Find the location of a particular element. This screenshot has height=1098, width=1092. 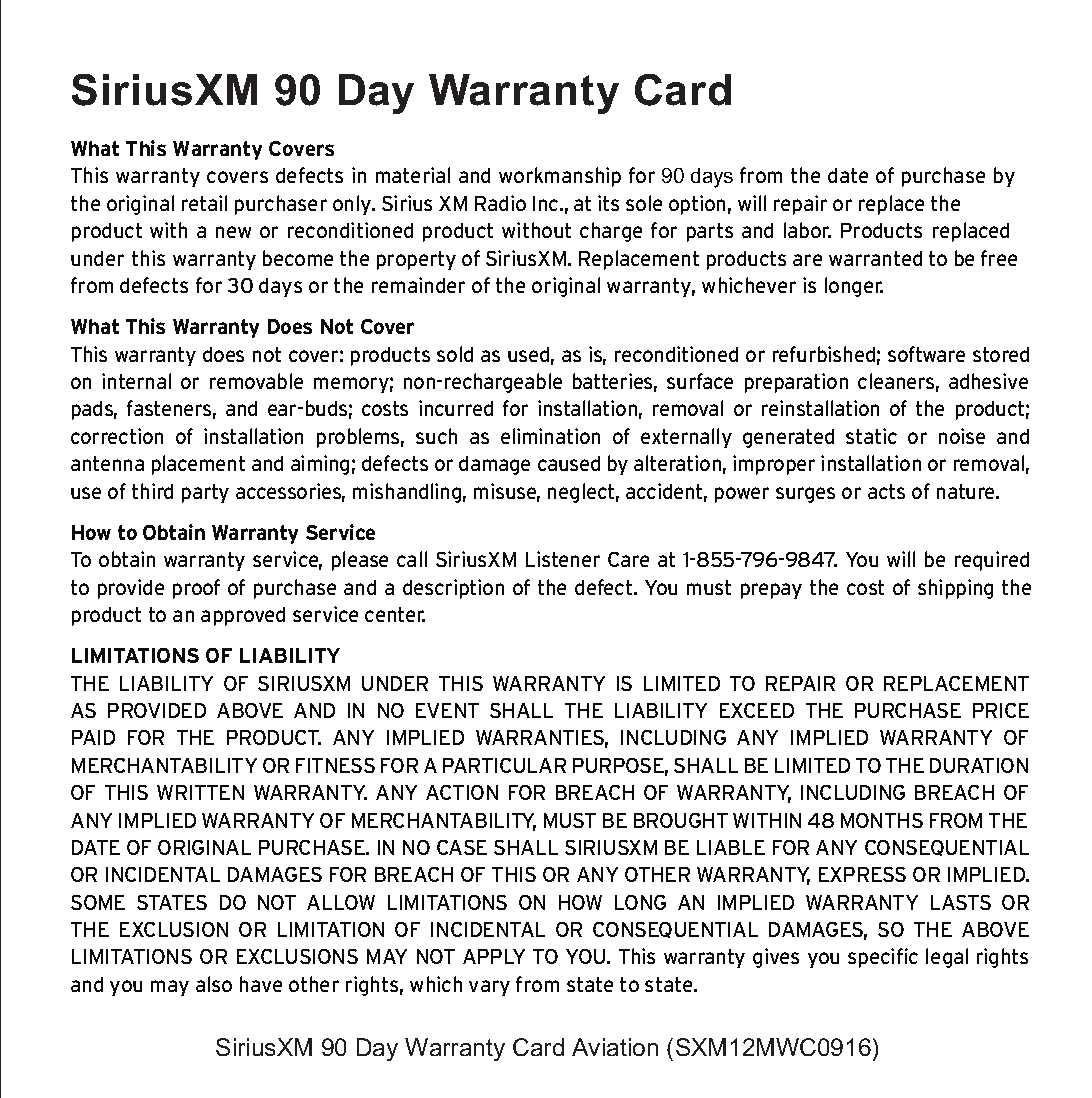

shipping is located at coordinates (955, 589).
